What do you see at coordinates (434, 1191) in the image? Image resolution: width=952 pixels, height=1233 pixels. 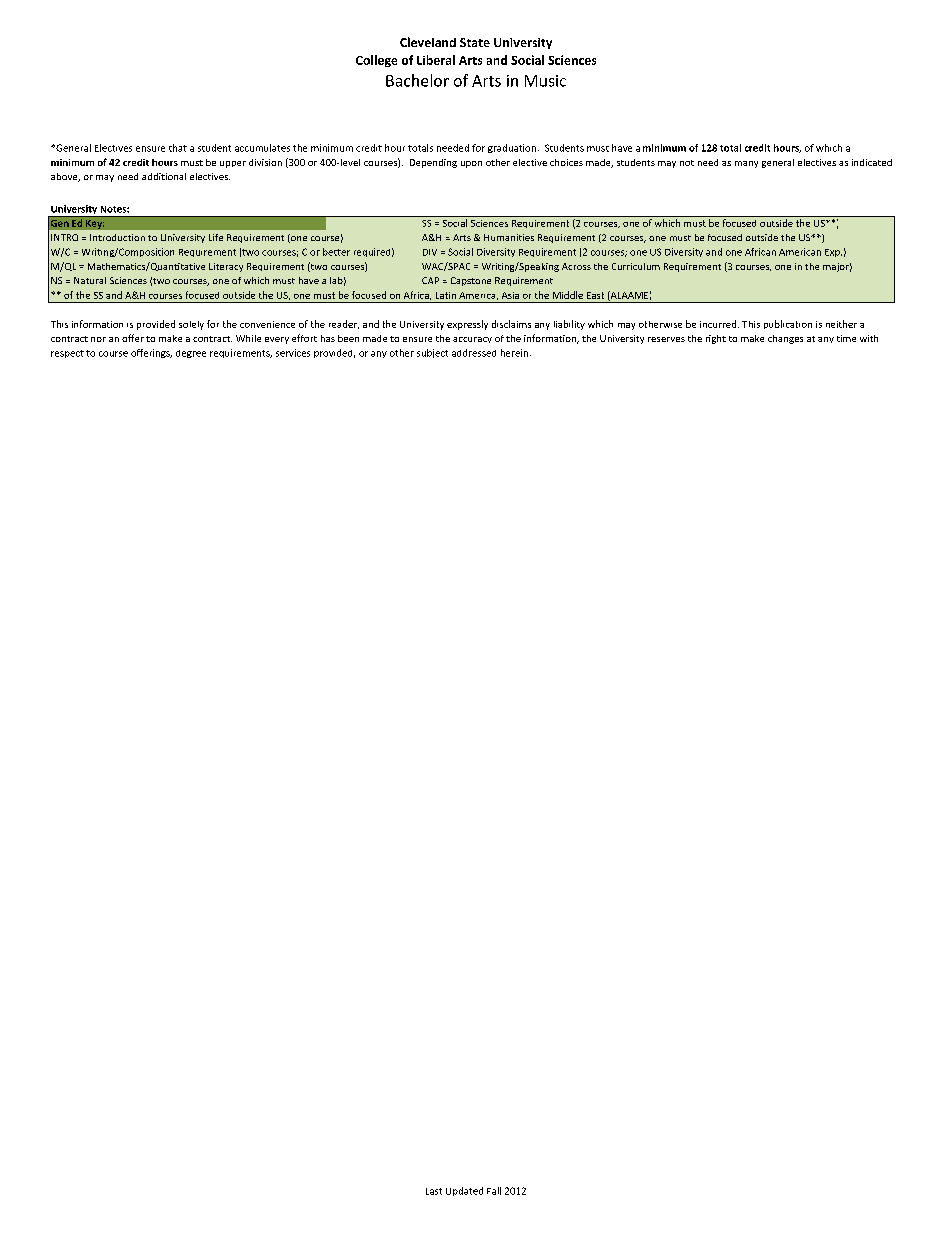 I see `Last` at bounding box center [434, 1191].
